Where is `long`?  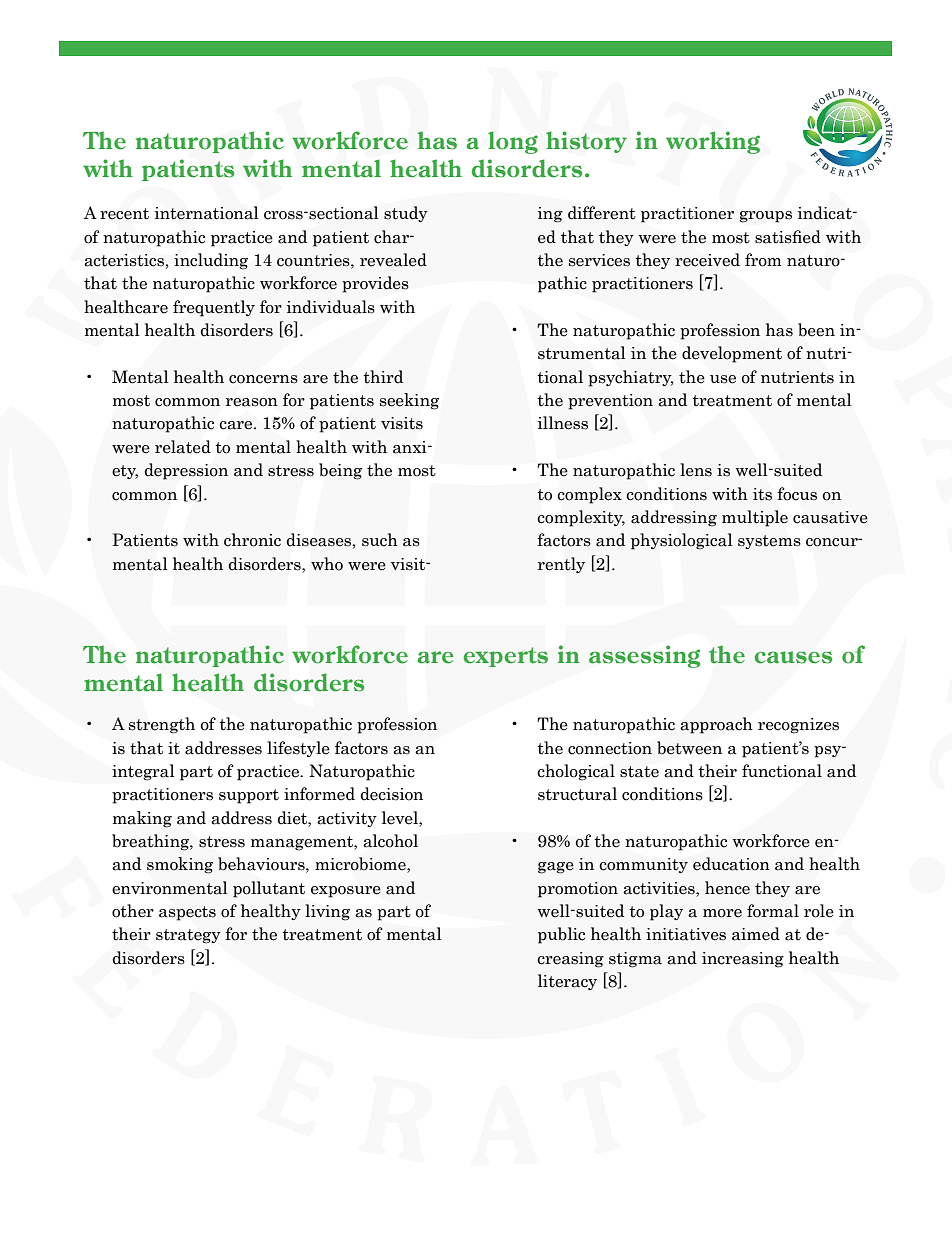
long is located at coordinates (513, 142).
